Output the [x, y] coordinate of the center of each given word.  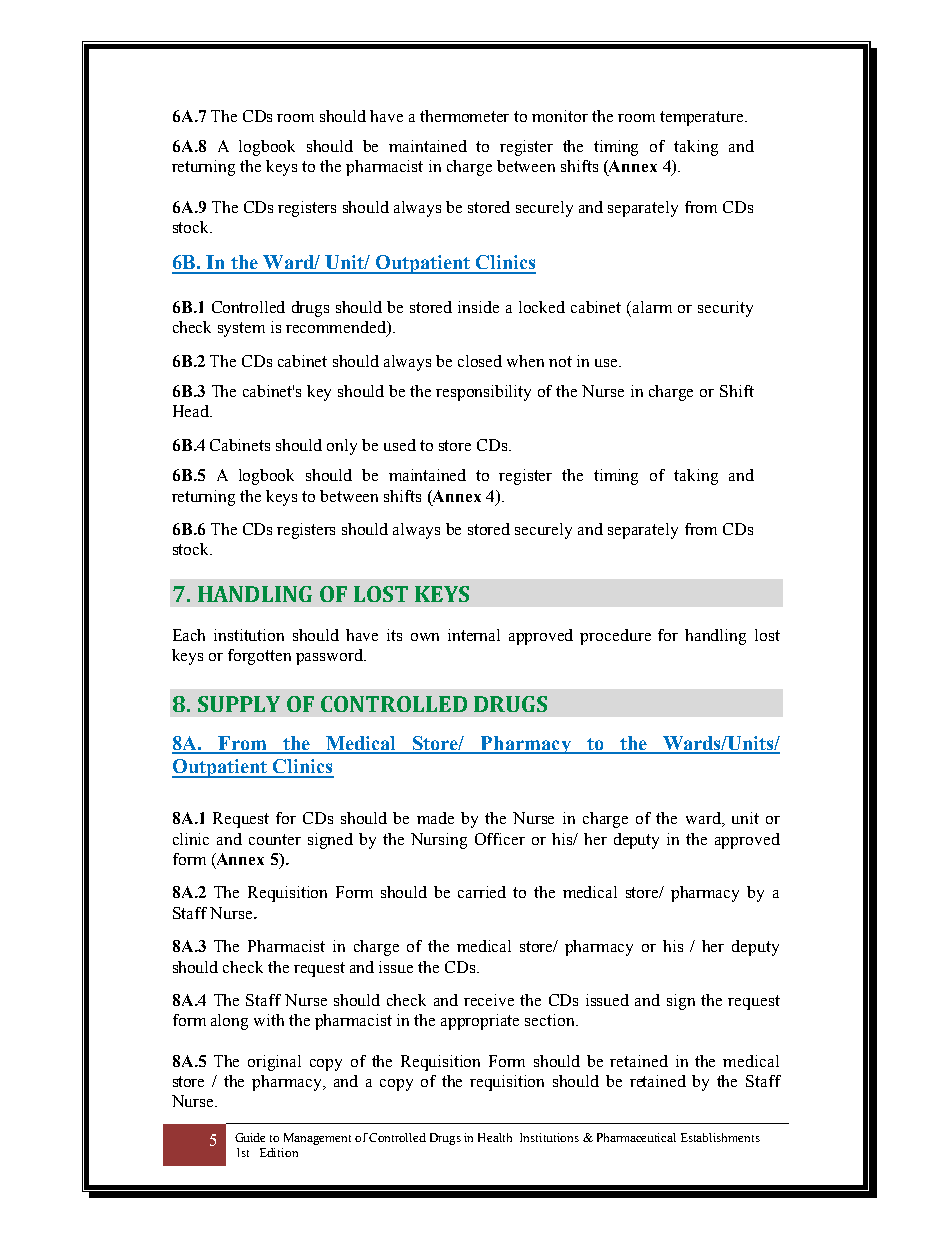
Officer [500, 839]
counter [275, 839]
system [241, 329]
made [435, 818]
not [560, 361]
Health [495, 1137]
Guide [250, 1137]
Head [192, 411]
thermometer [464, 116]
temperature [703, 118]
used [400, 445]
